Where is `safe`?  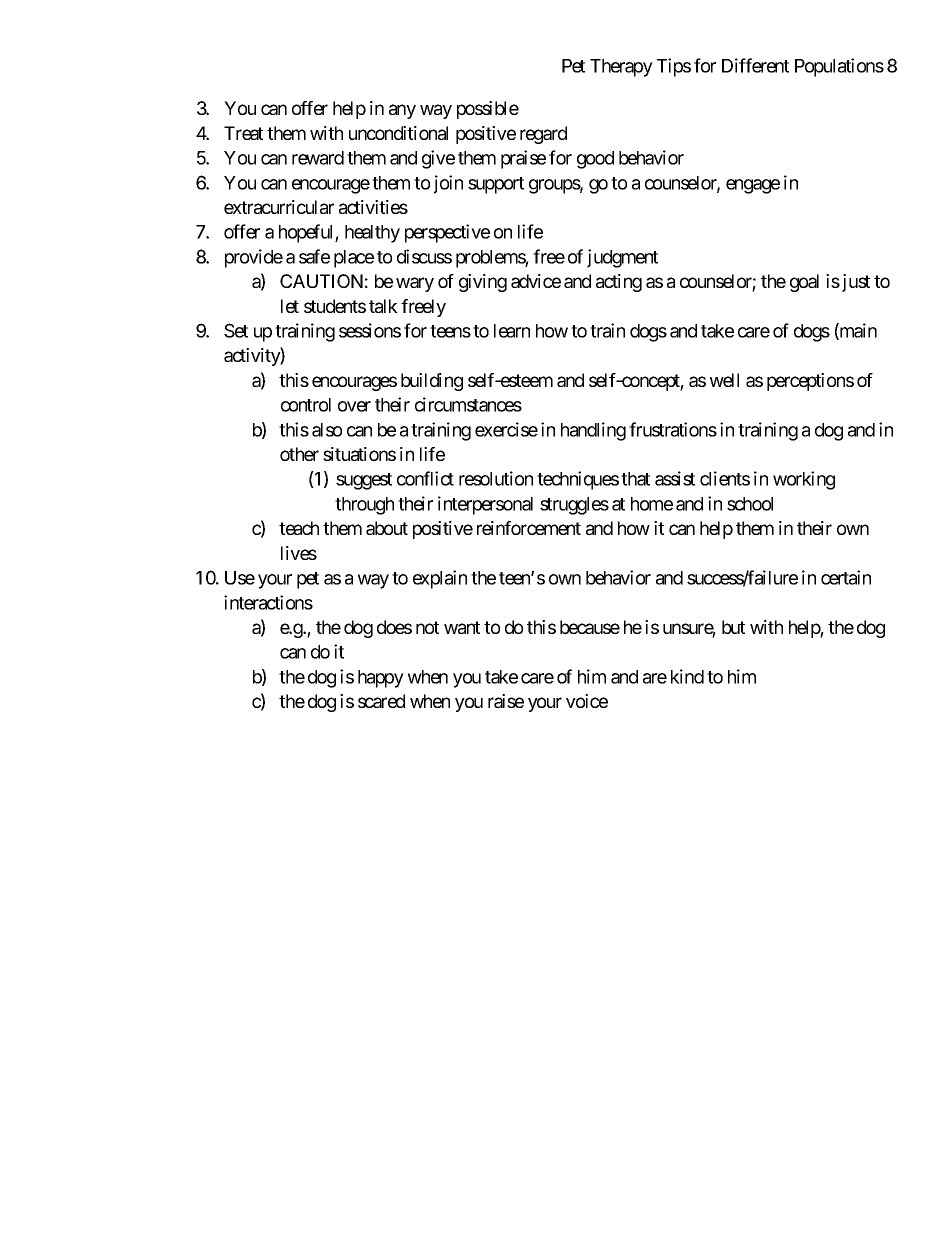 safe is located at coordinates (314, 256).
